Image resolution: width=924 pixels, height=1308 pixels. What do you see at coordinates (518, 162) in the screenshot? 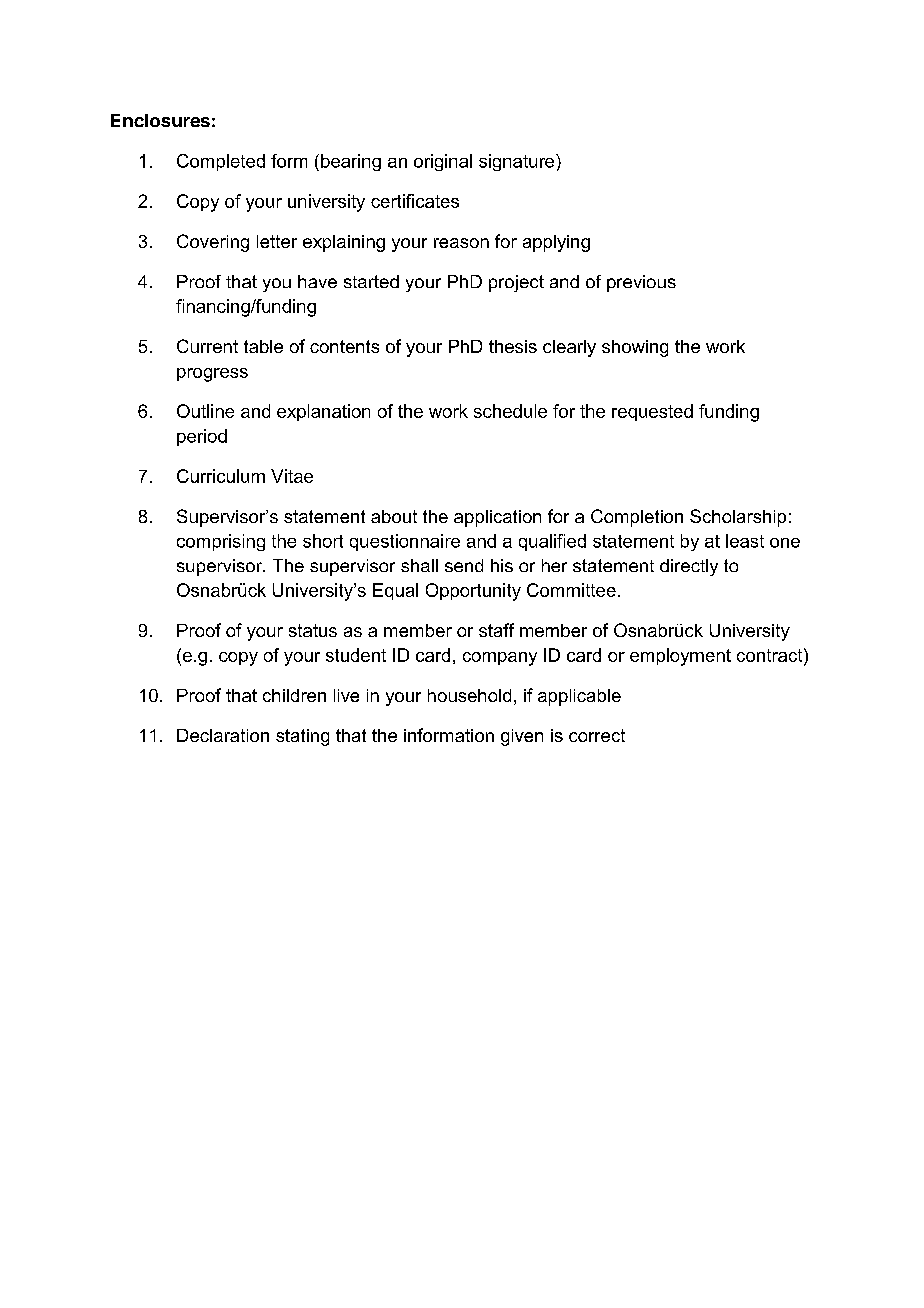
I see `signature` at bounding box center [518, 162].
